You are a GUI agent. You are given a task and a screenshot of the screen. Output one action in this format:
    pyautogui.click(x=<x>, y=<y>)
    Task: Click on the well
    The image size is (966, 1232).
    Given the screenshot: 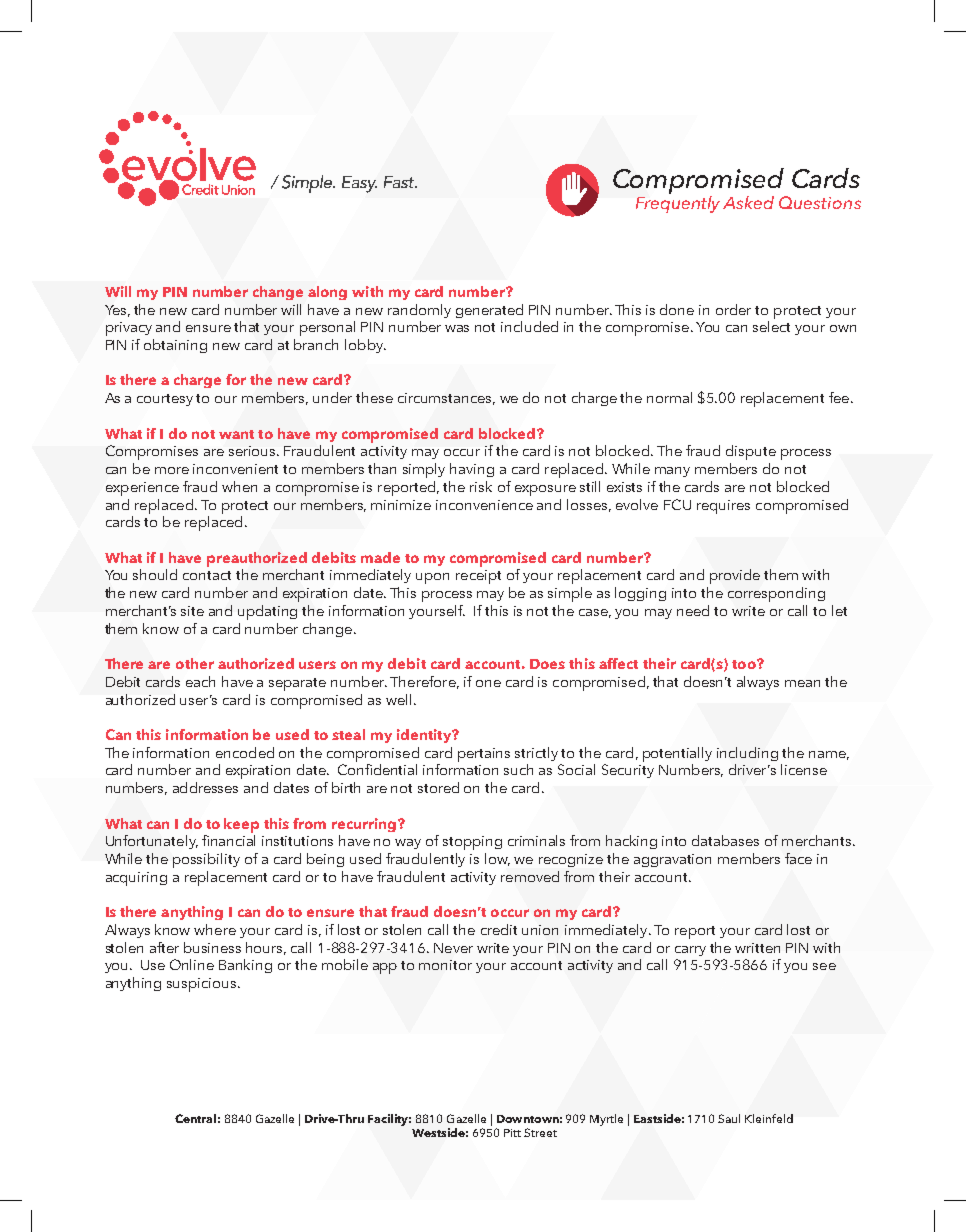 What is the action you would take?
    pyautogui.click(x=398, y=699)
